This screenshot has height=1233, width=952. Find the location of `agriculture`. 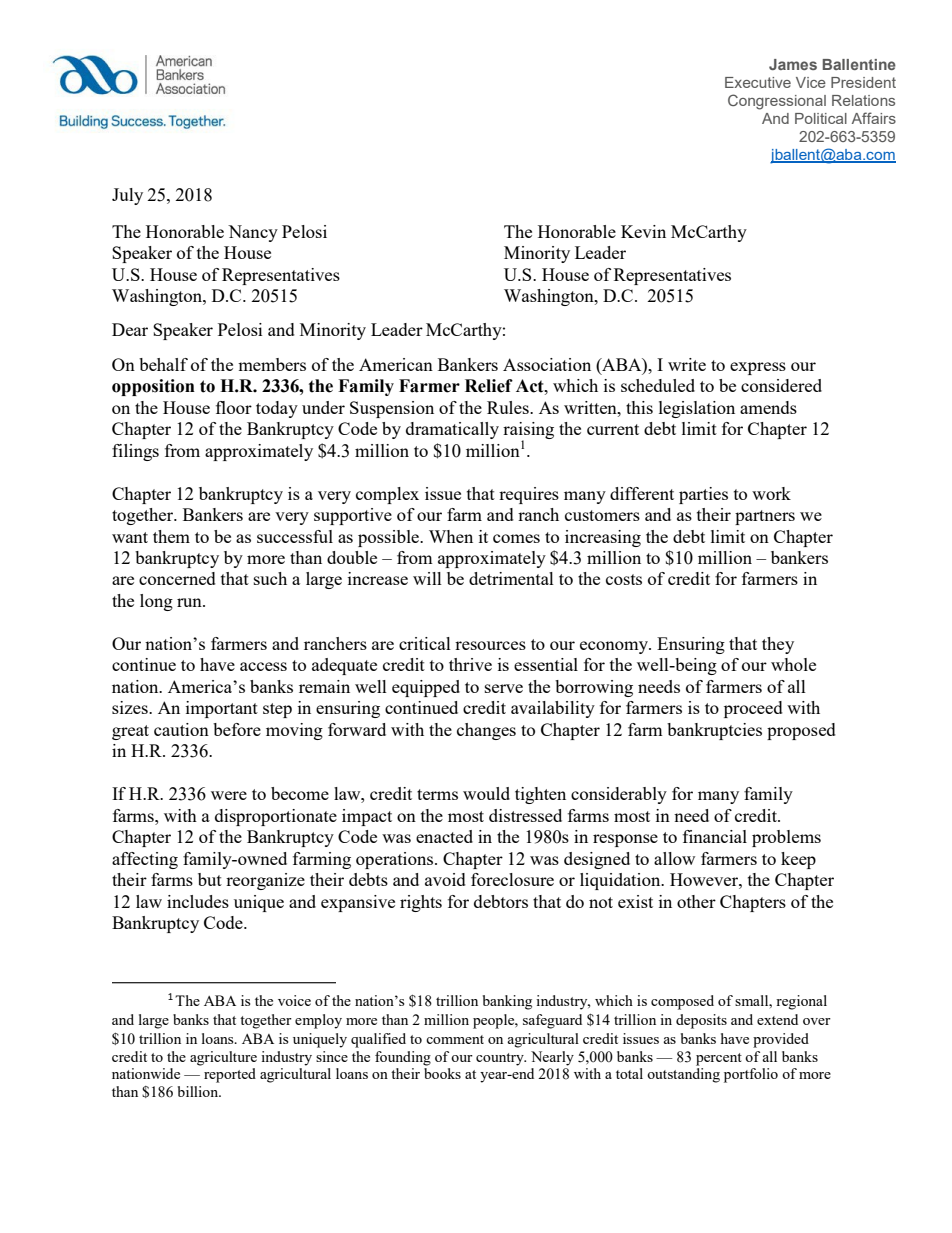

agriculture is located at coordinates (223, 1058).
